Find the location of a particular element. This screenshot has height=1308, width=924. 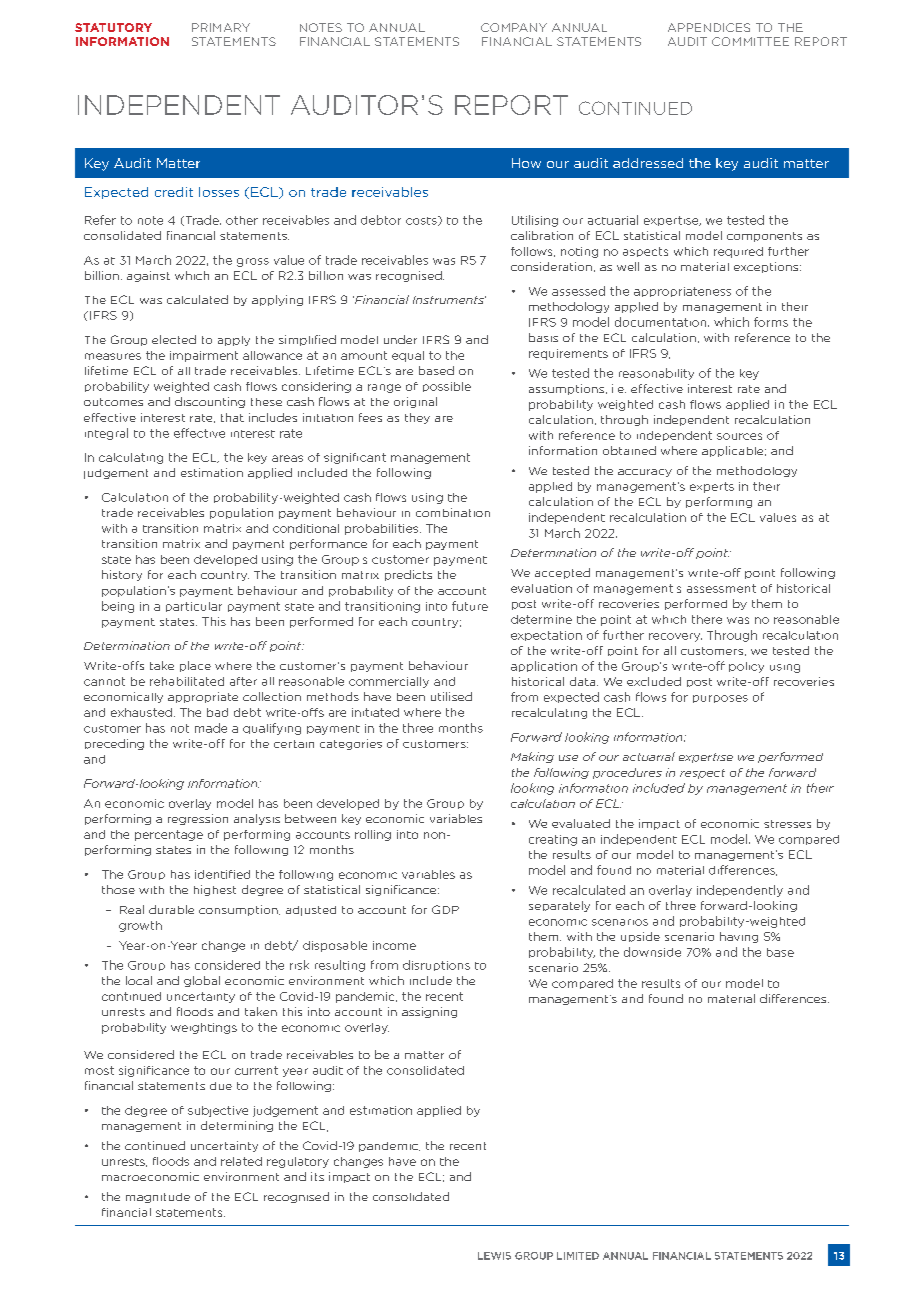

future is located at coordinates (470, 606).
